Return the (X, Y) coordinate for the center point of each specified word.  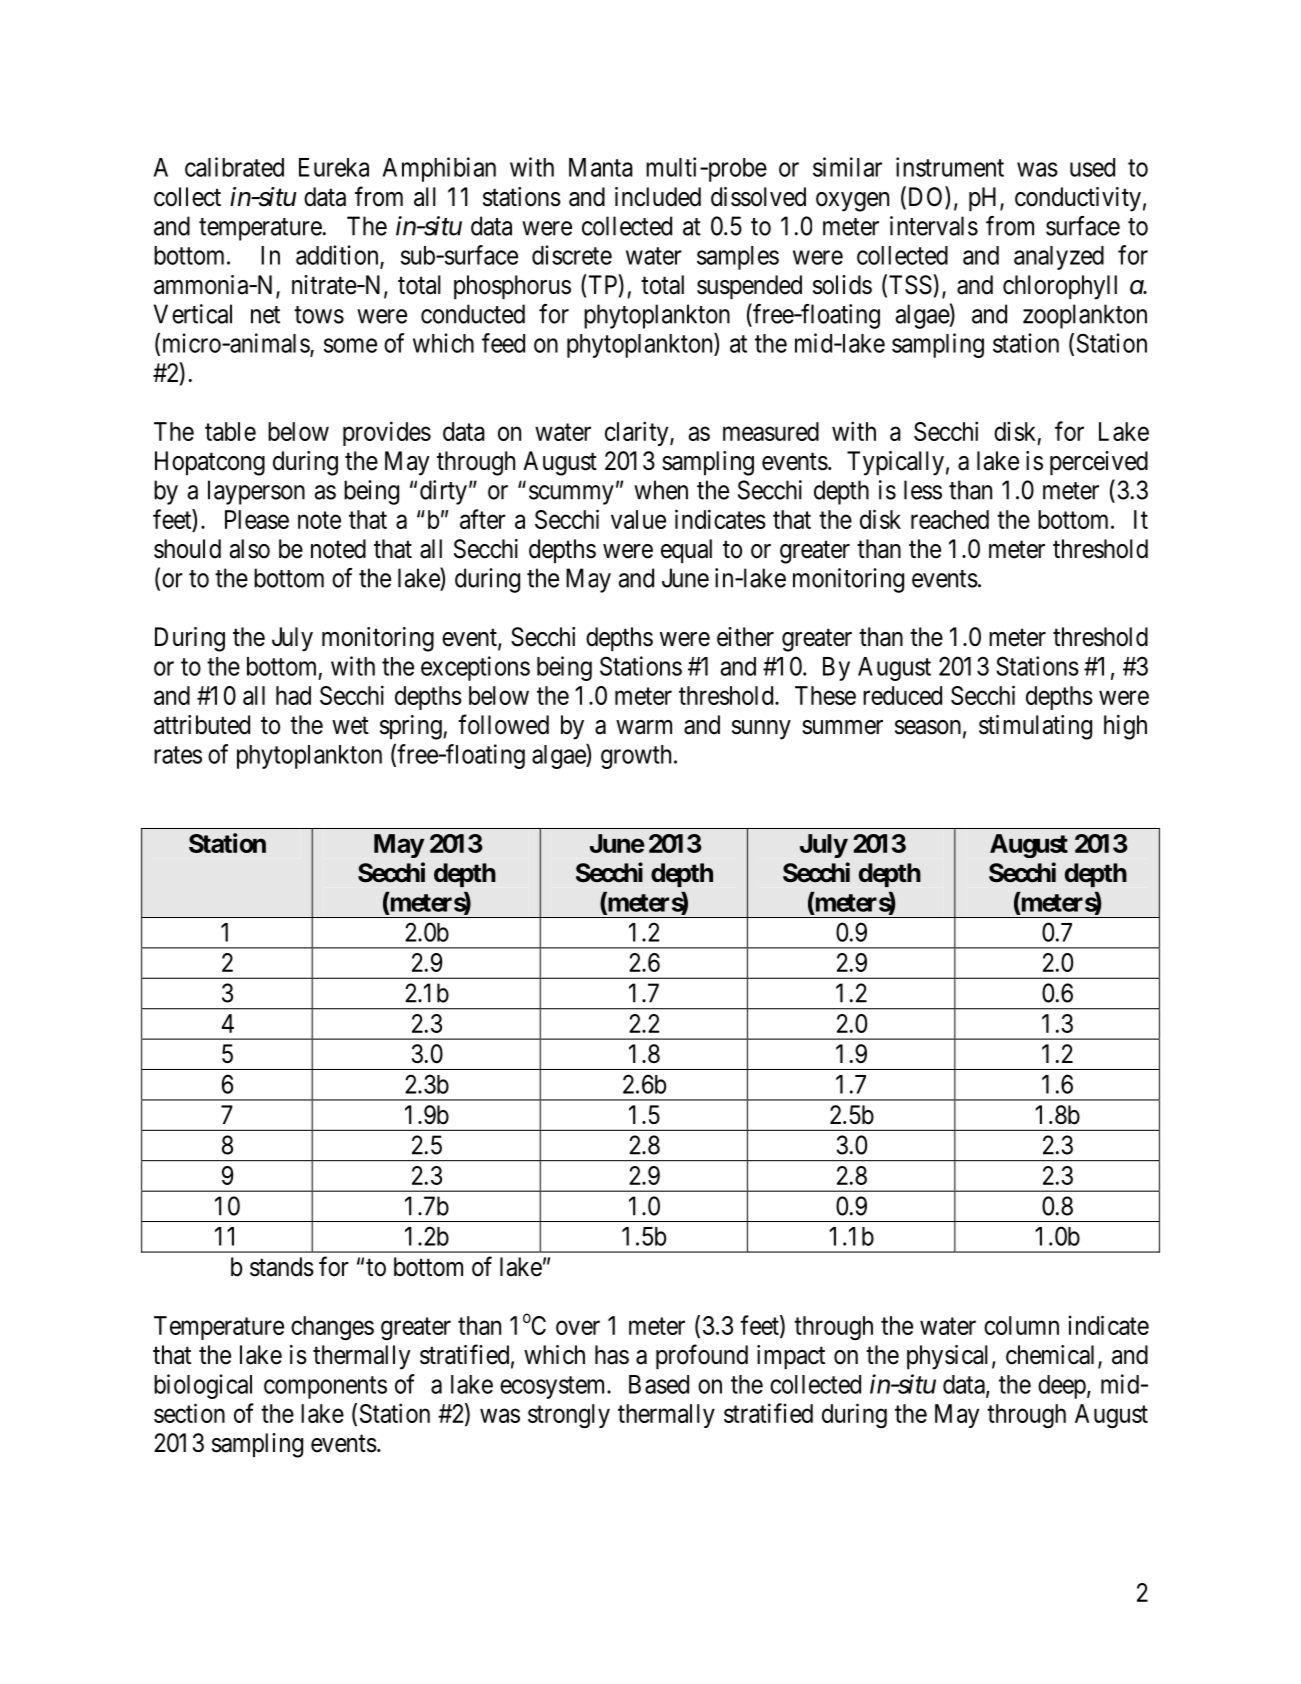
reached (950, 519)
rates (178, 755)
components (325, 1387)
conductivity (1078, 199)
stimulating (1035, 727)
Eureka (334, 167)
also (250, 549)
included (658, 197)
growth (636, 757)
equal (686, 551)
